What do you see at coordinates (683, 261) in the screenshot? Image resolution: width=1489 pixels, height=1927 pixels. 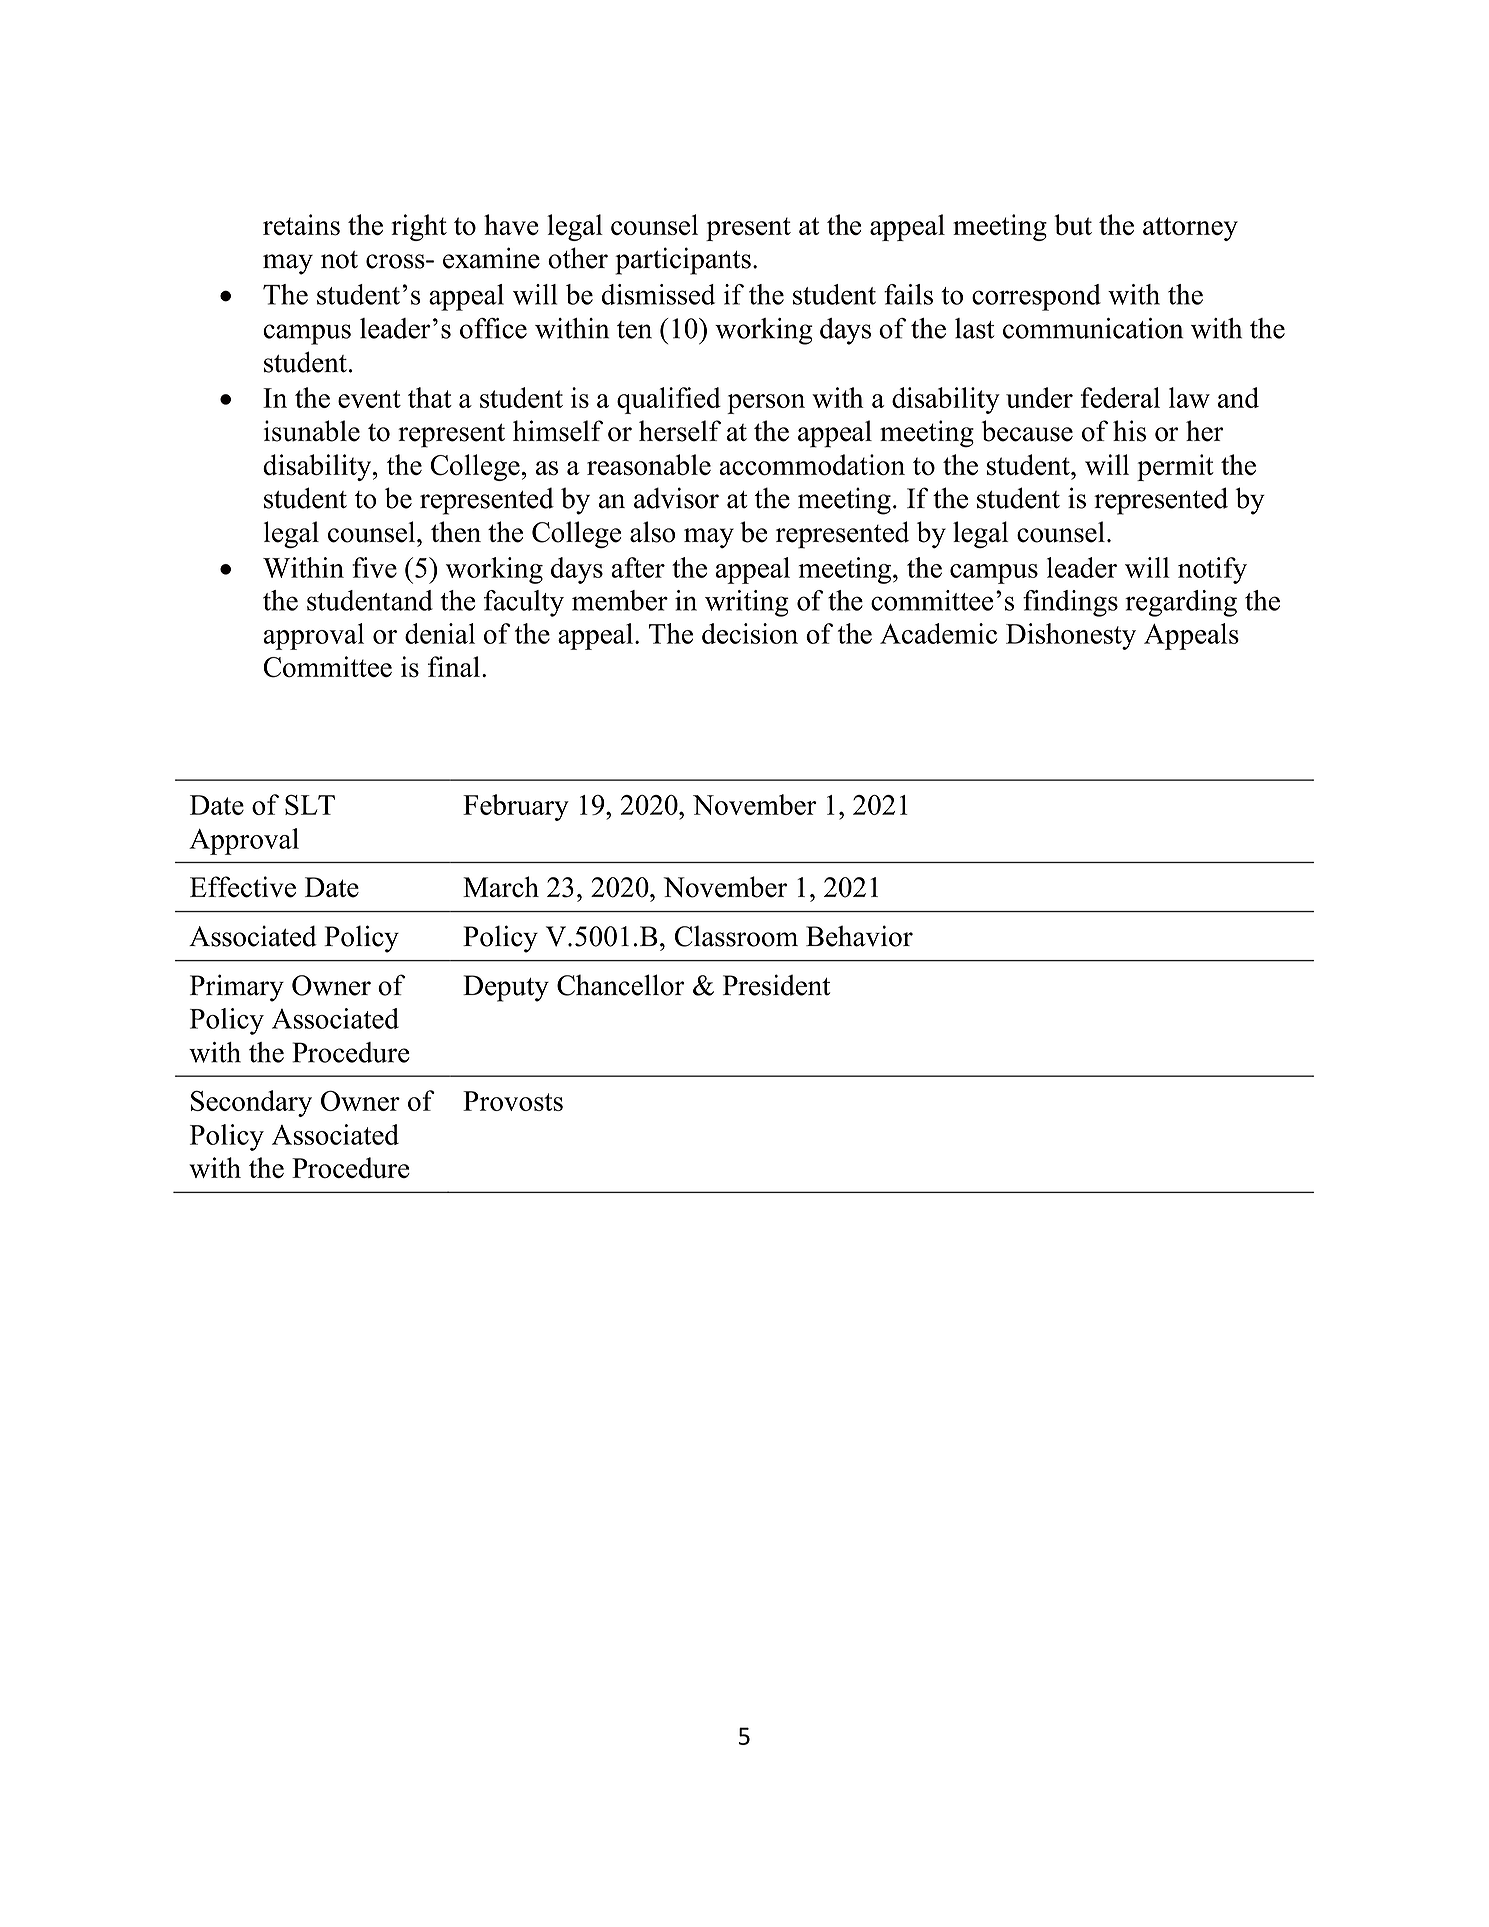 I see `participants` at bounding box center [683, 261].
